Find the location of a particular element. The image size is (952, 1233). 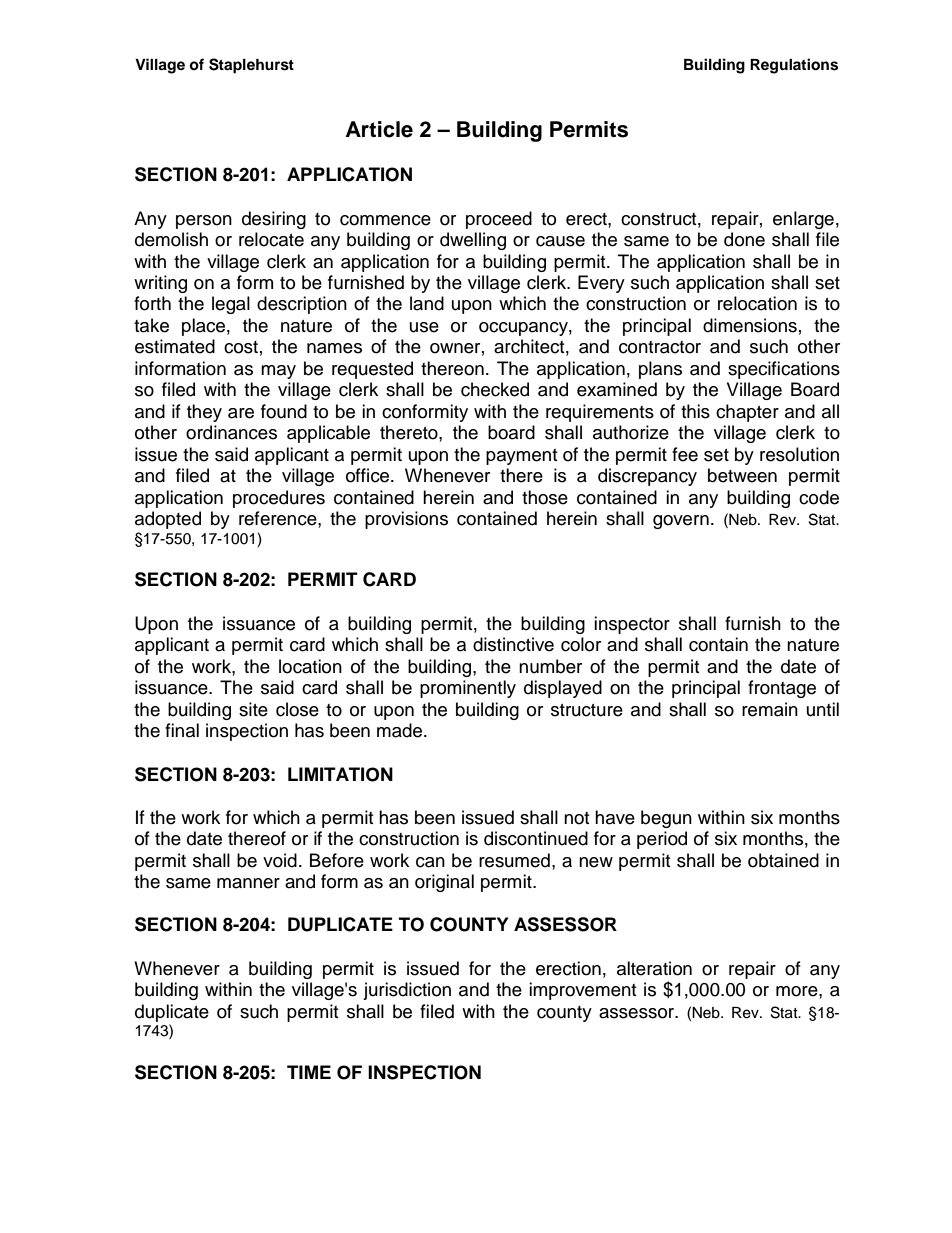

provisions is located at coordinates (406, 520).
